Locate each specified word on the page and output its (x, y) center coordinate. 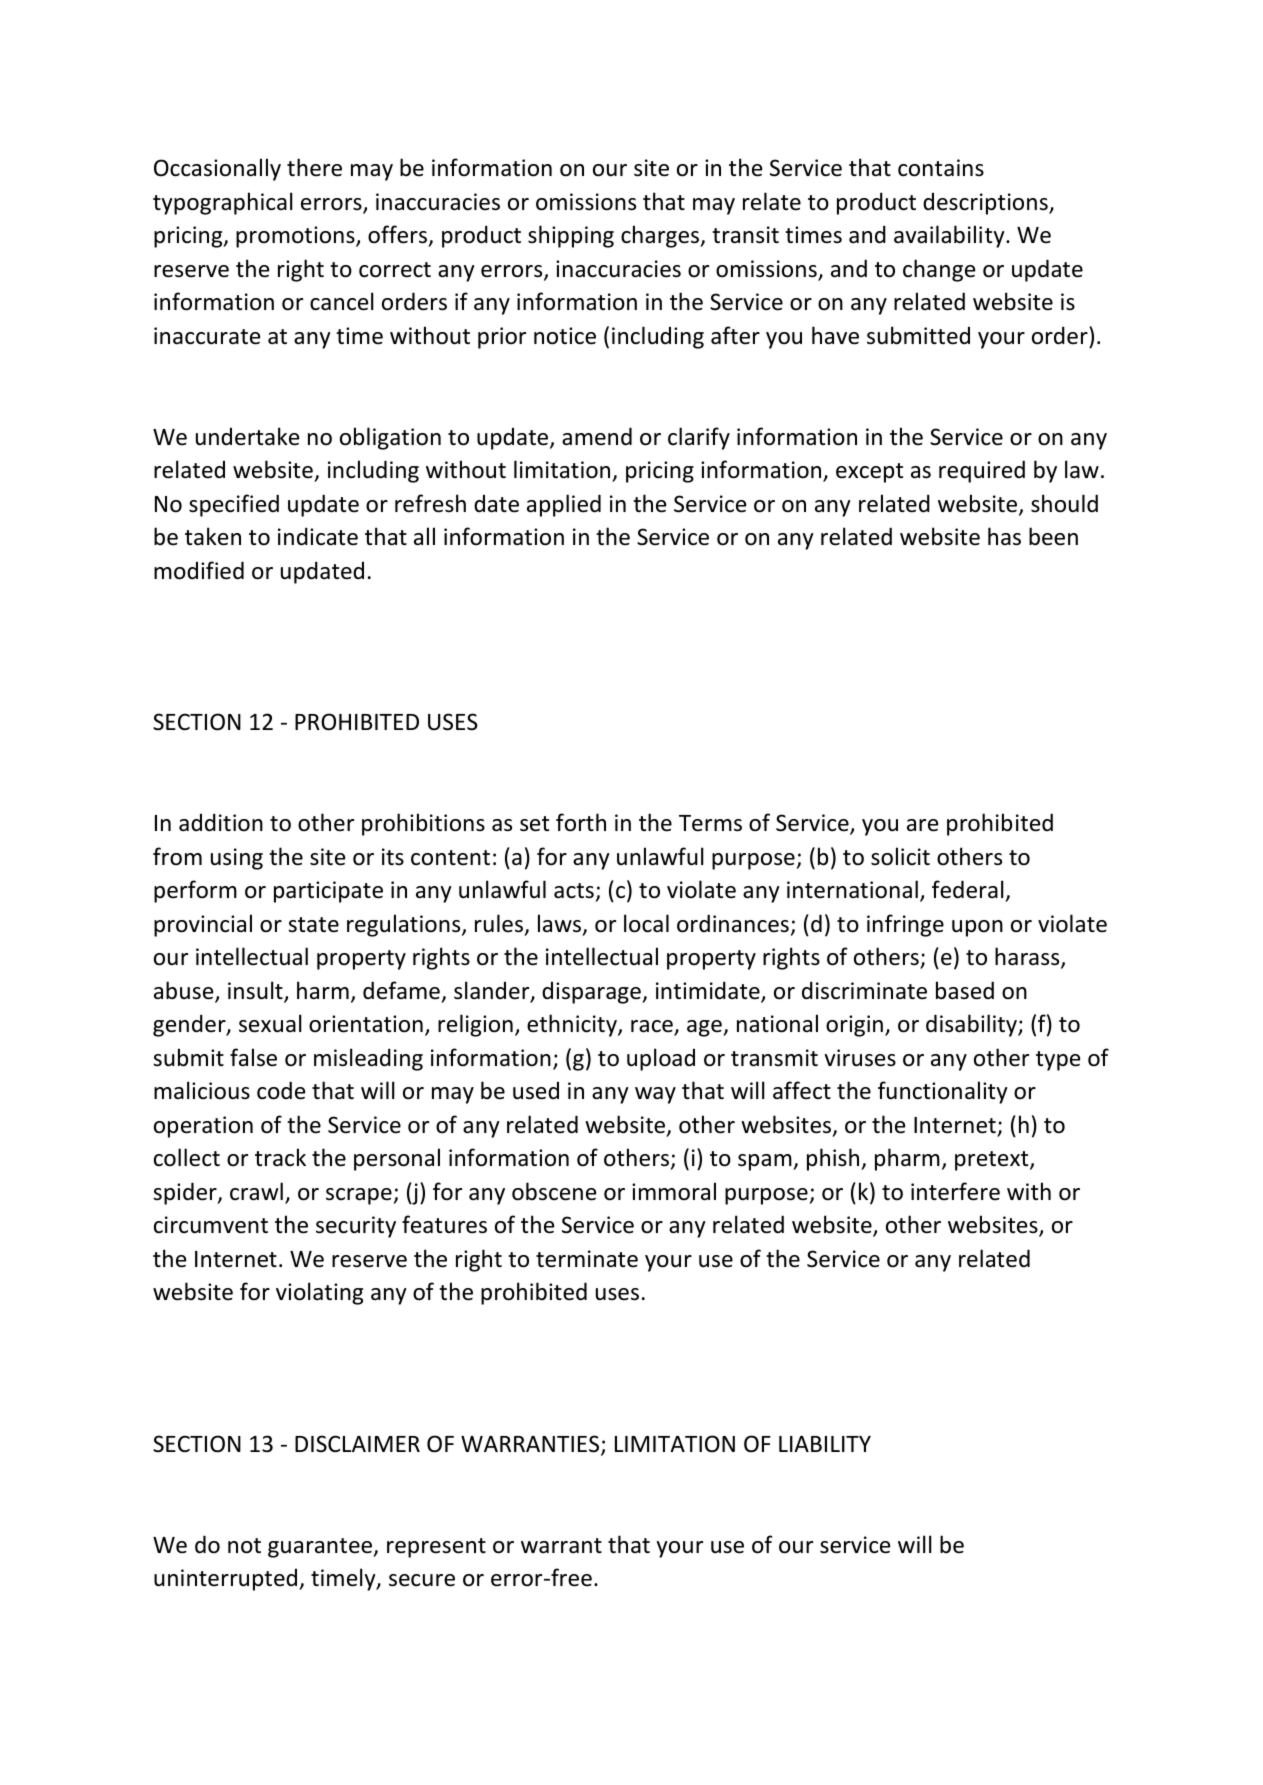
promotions (296, 237)
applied (564, 505)
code (281, 1090)
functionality (943, 1092)
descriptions (986, 203)
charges (661, 236)
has (1004, 536)
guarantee (321, 1548)
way (655, 1095)
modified (199, 570)
